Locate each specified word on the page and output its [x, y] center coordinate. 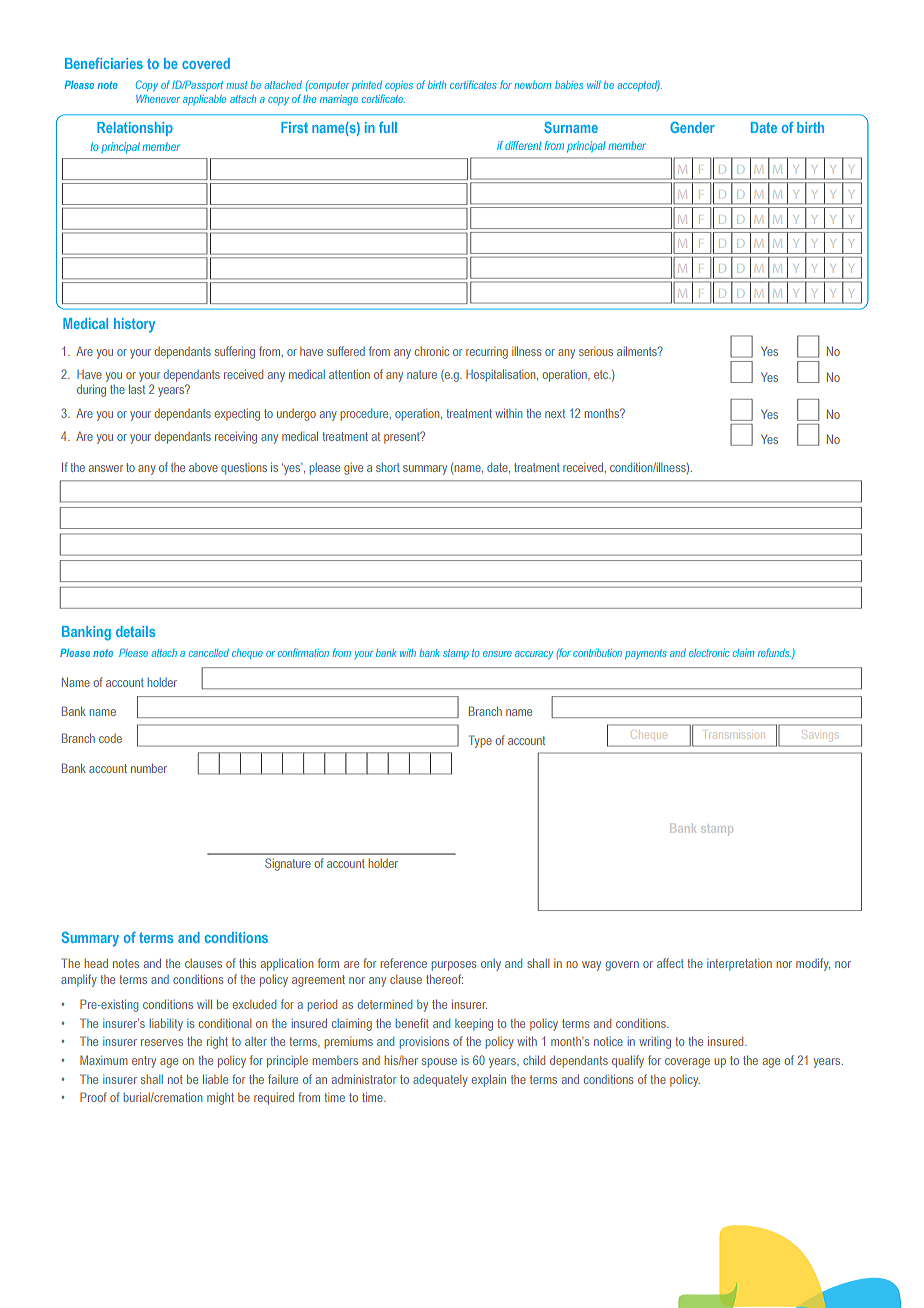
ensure [497, 654]
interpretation [739, 965]
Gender [692, 127]
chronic [432, 351]
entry [144, 1062]
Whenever [158, 99]
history [134, 325]
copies [399, 86]
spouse [439, 1063]
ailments [638, 351]
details [135, 631]
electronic [709, 653]
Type [480, 741]
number [149, 768]
